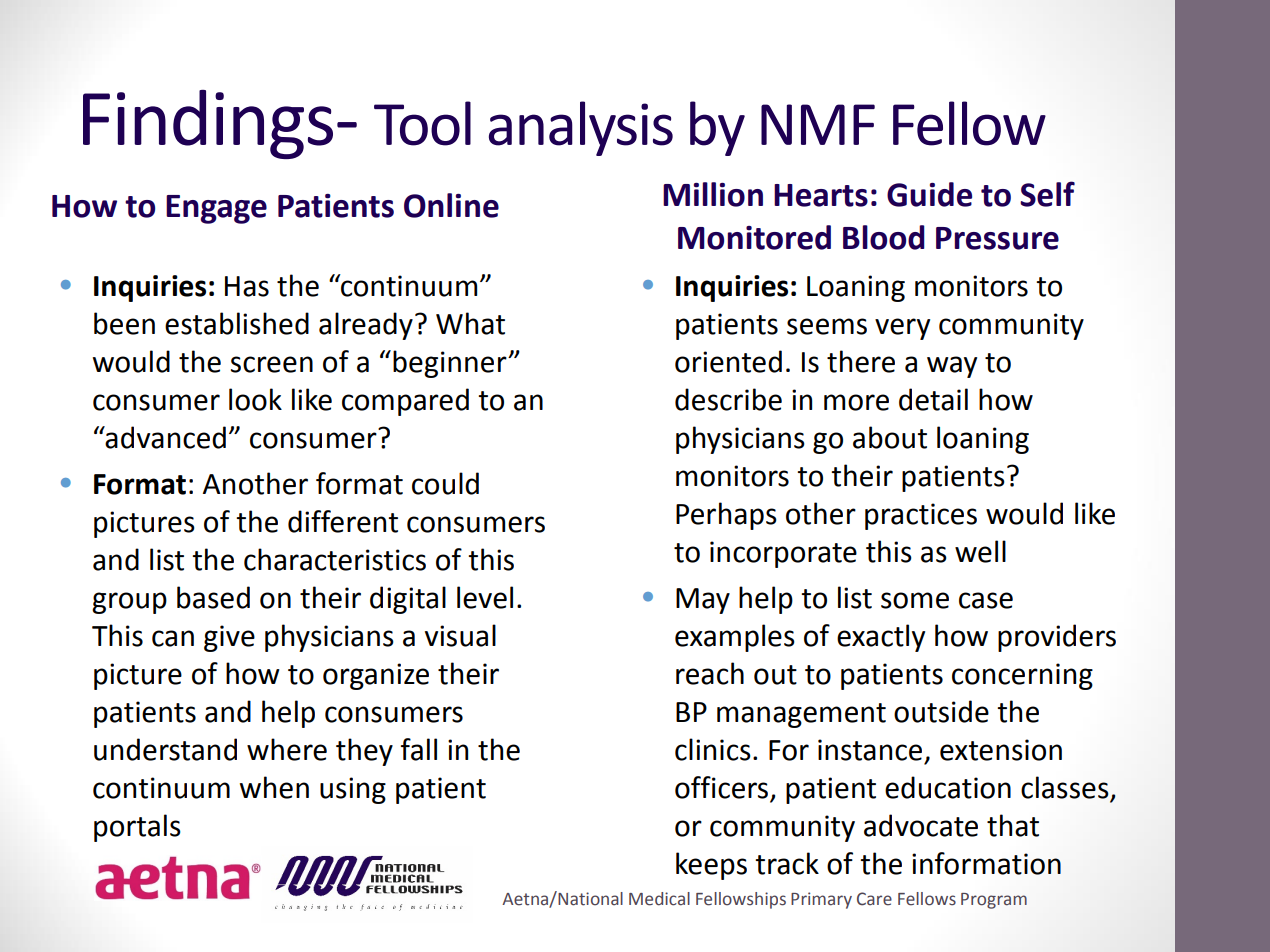 The height and width of the screenshot is (952, 1270). What do you see at coordinates (137, 828) in the screenshot?
I see `portals` at bounding box center [137, 828].
